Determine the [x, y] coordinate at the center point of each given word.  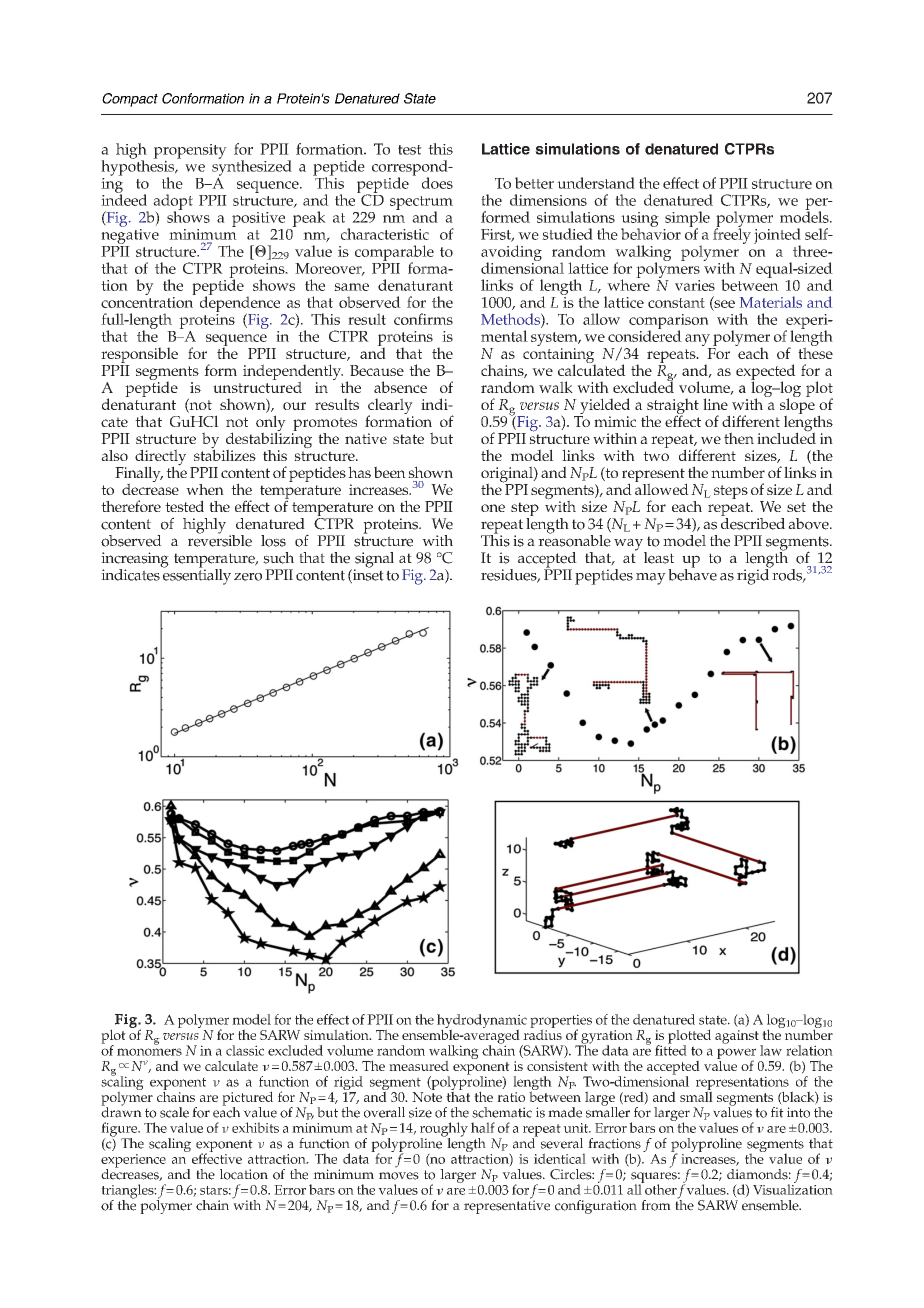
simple [687, 220]
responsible [139, 356]
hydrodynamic [482, 1022]
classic [245, 1050]
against [738, 1038]
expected [766, 373]
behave [692, 573]
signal [374, 561]
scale [174, 1112]
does [437, 183]
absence [400, 387]
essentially [196, 575]
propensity [190, 152]
